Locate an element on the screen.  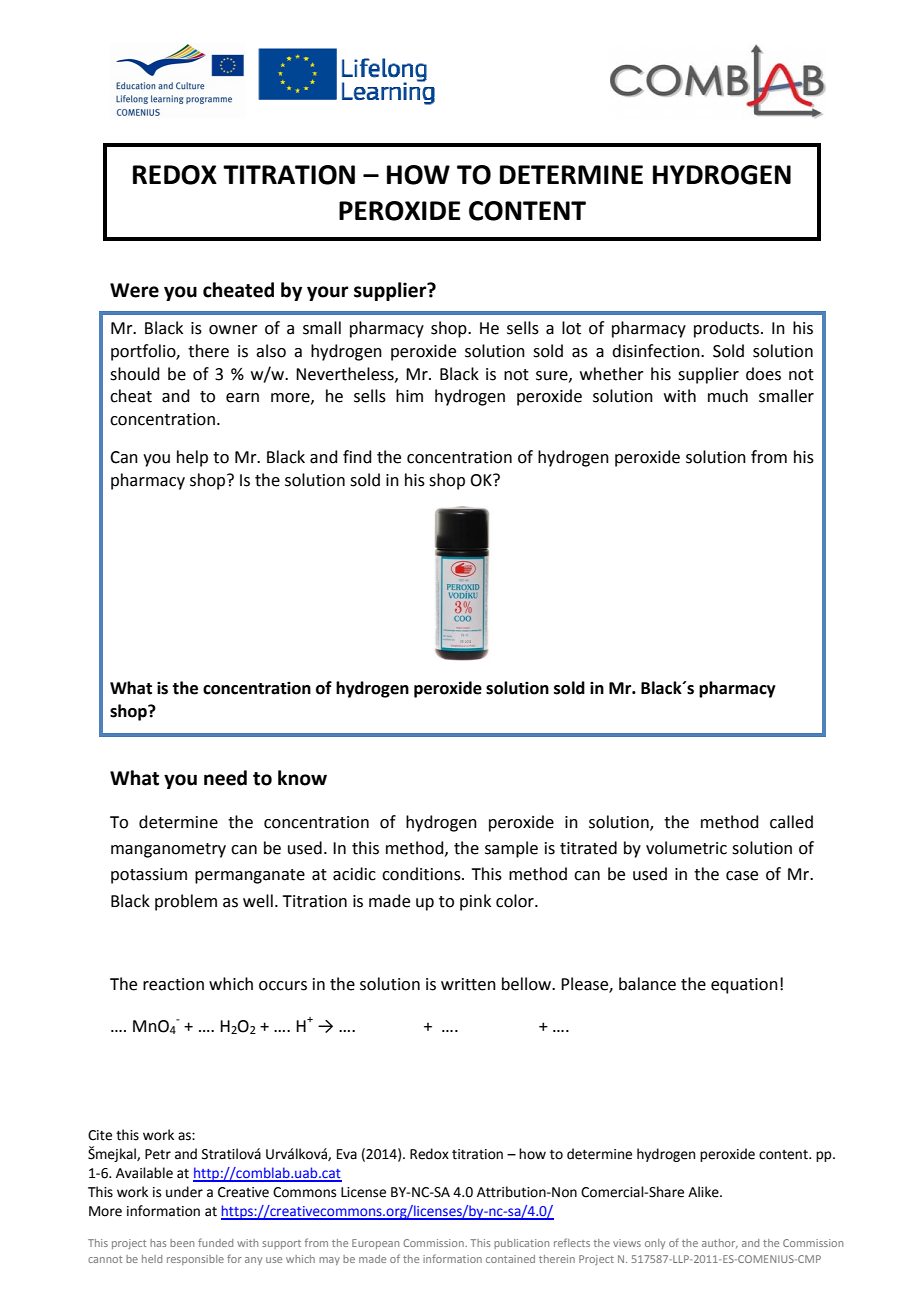
him is located at coordinates (409, 395).
